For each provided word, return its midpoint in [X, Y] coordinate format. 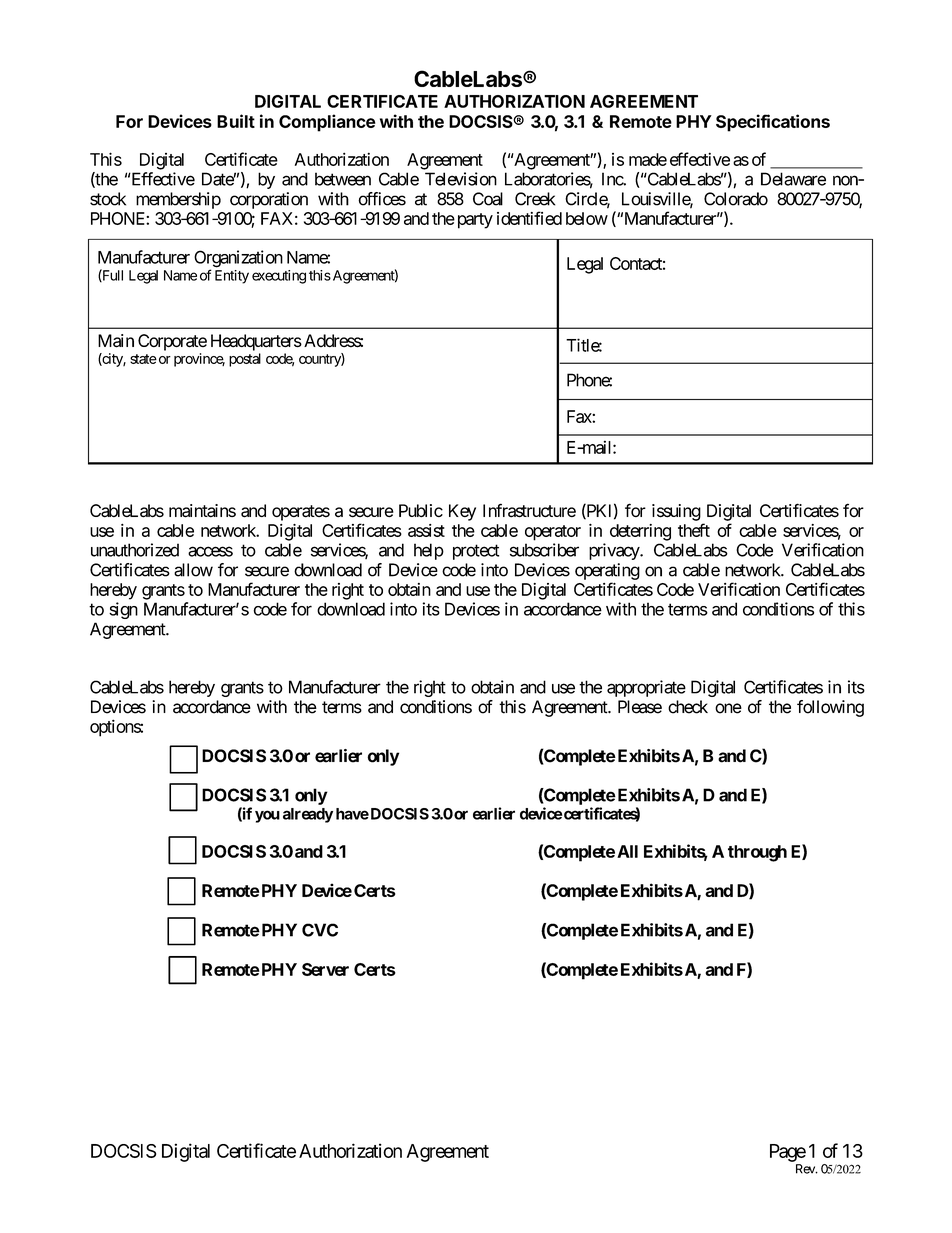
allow [193, 570]
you [267, 816]
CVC [320, 930]
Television [461, 179]
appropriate [646, 688]
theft [694, 530]
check [688, 707]
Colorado [736, 199]
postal [245, 360]
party [473, 221]
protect [476, 552]
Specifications [773, 123]
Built [236, 121]
